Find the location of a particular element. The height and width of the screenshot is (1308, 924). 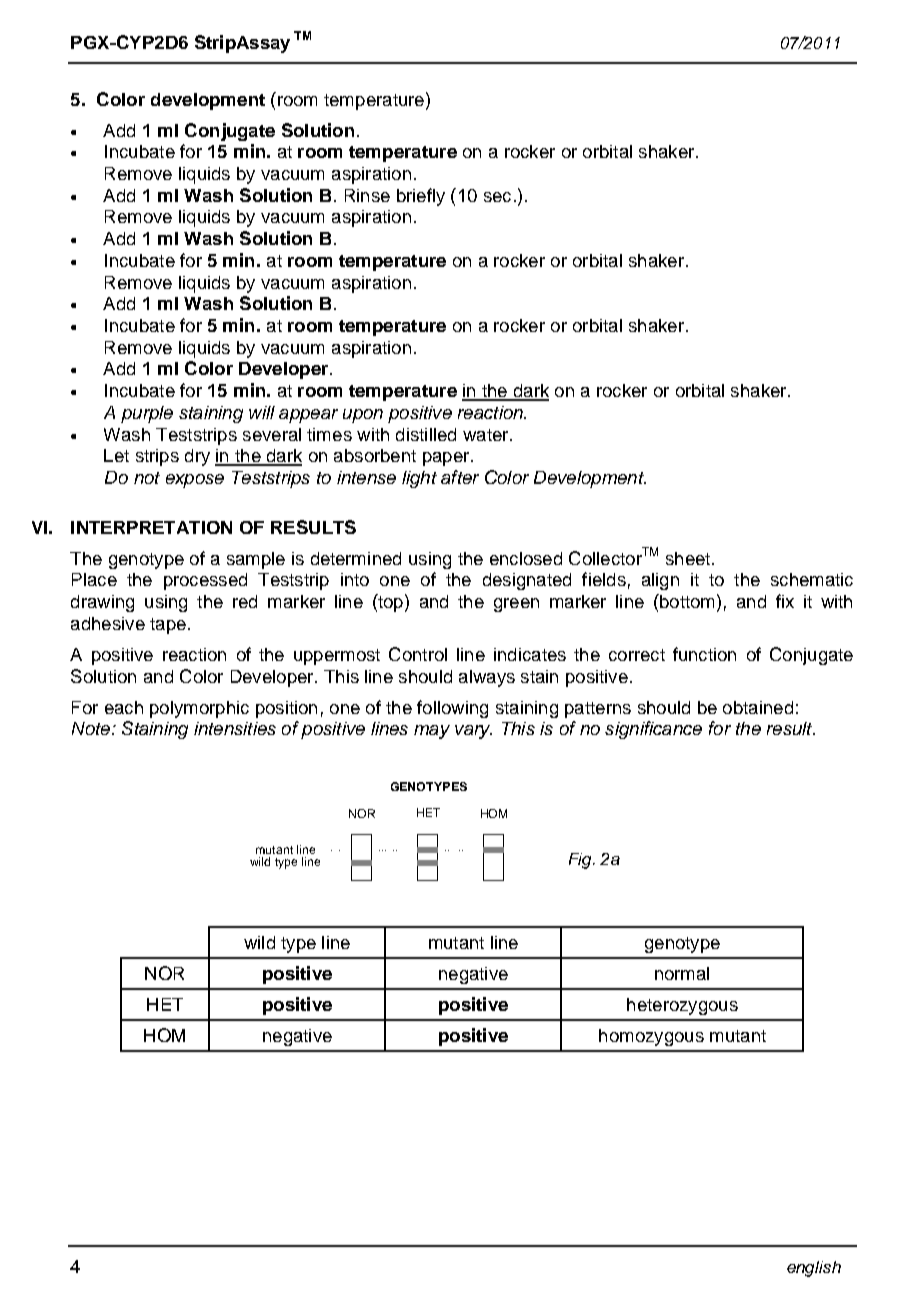

enclosed is located at coordinates (526, 558).
